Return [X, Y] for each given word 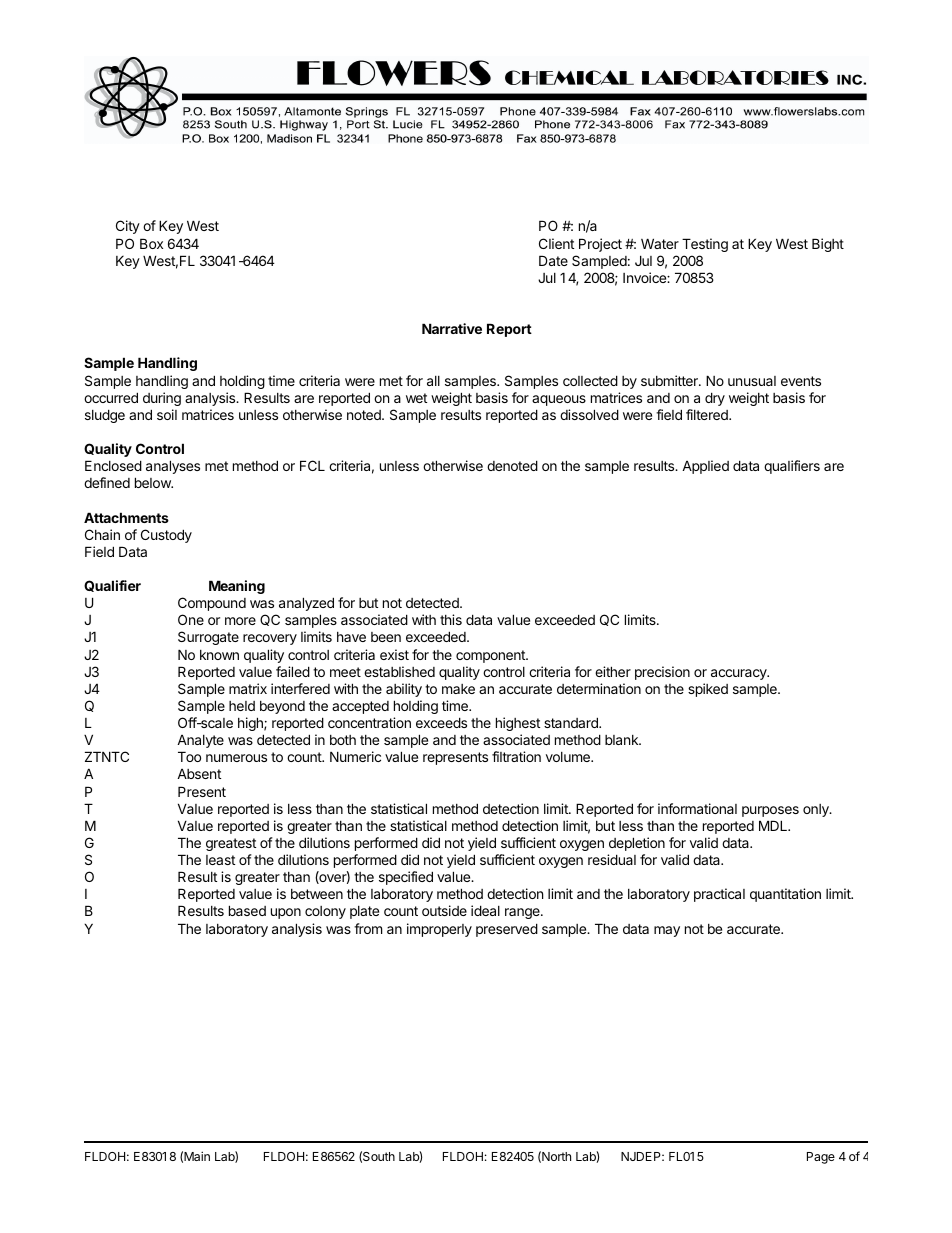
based [247, 910]
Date [553, 260]
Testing [705, 245]
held [242, 706]
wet [416, 398]
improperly [439, 930]
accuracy [740, 674]
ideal [485, 910]
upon [286, 913]
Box [151, 243]
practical [719, 895]
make [458, 689]
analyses [173, 467]
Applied [705, 467]
